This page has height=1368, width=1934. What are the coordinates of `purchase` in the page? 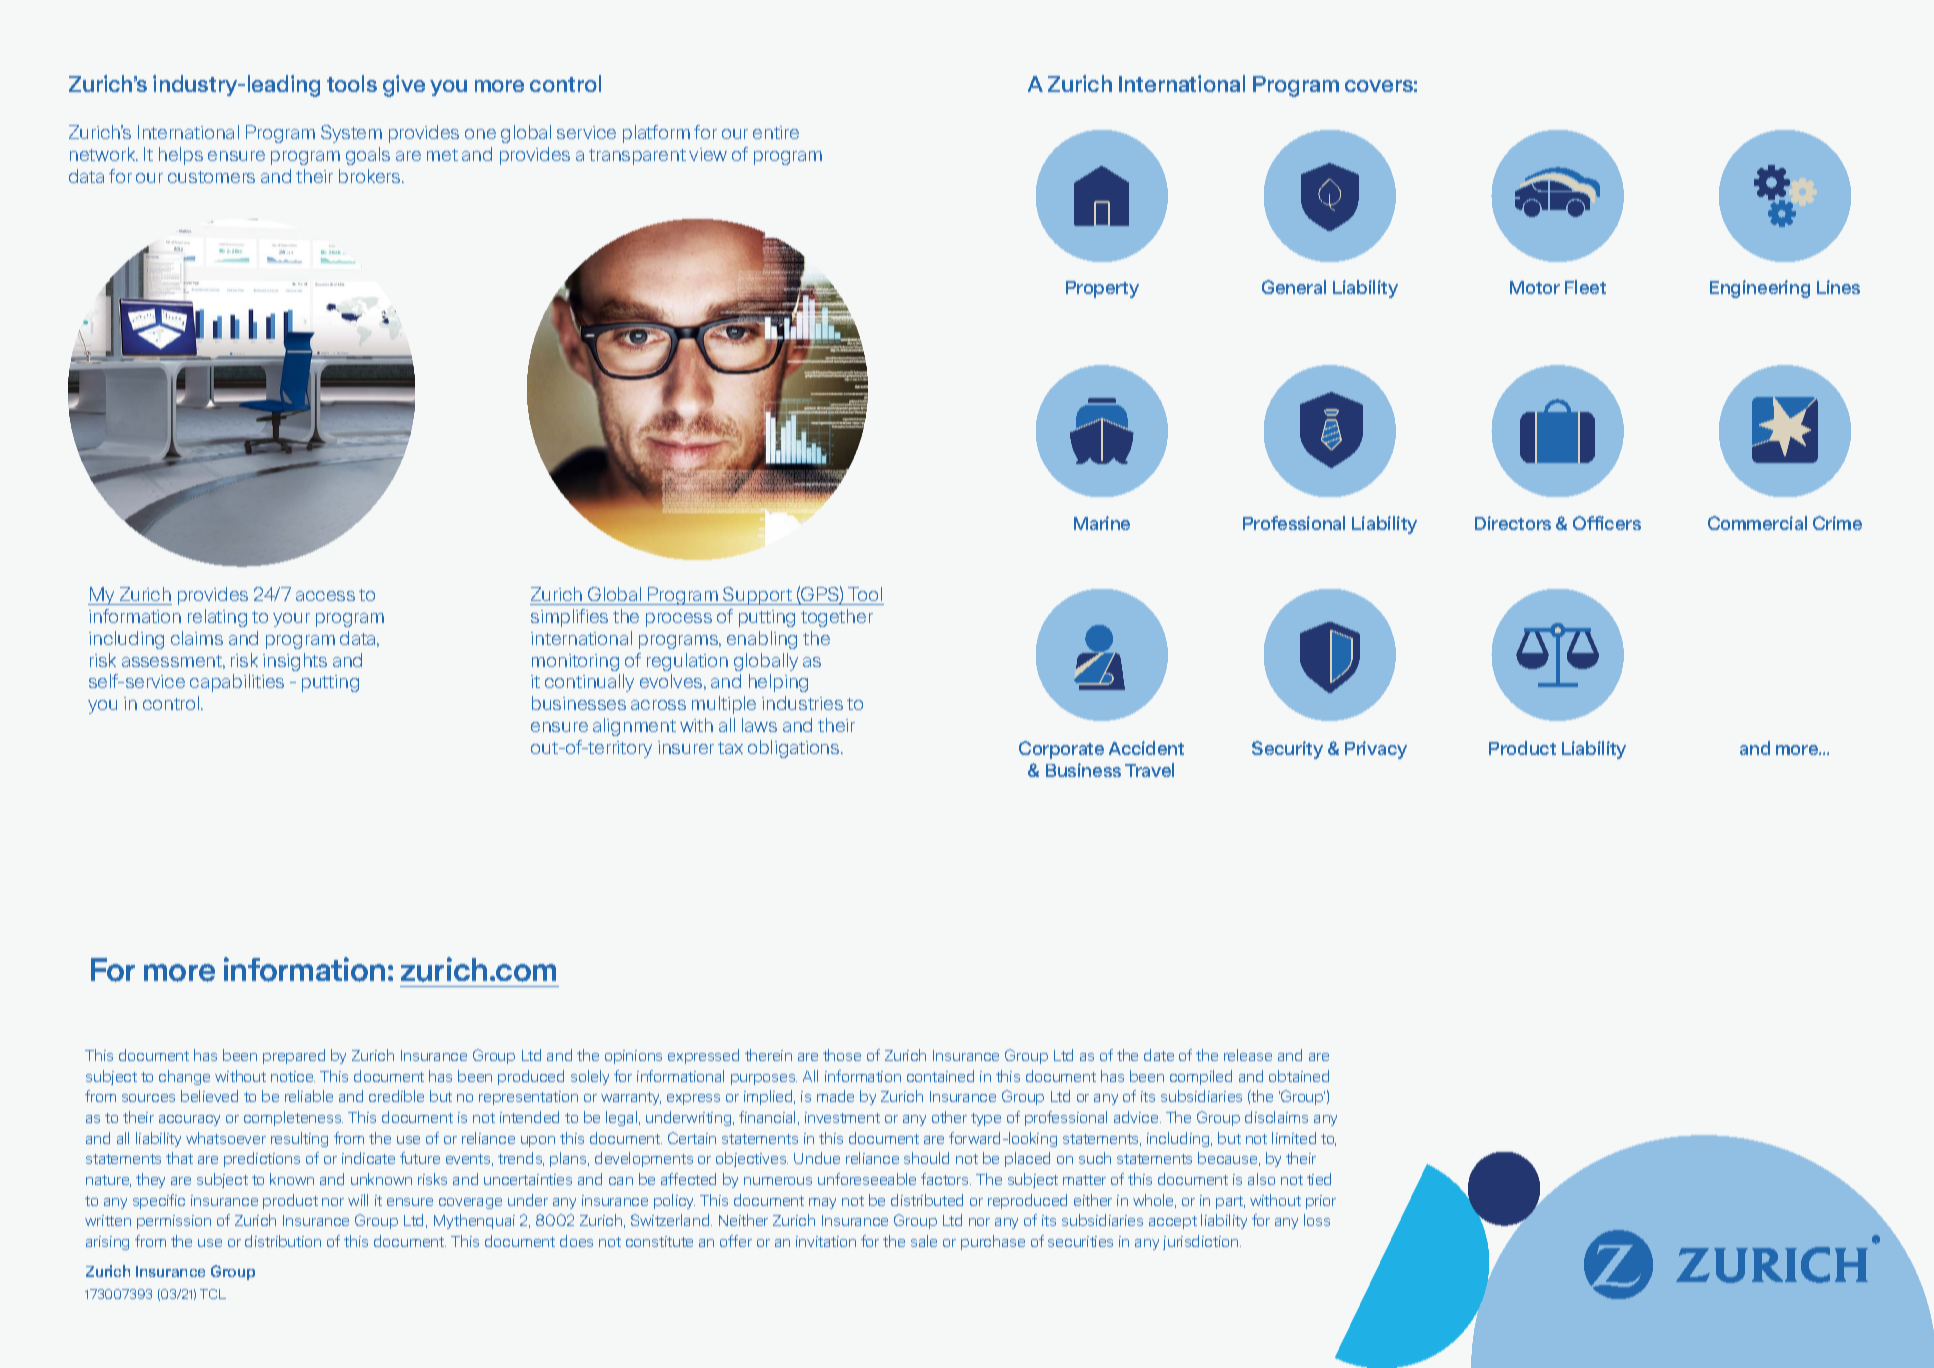 It's located at (993, 1242).
